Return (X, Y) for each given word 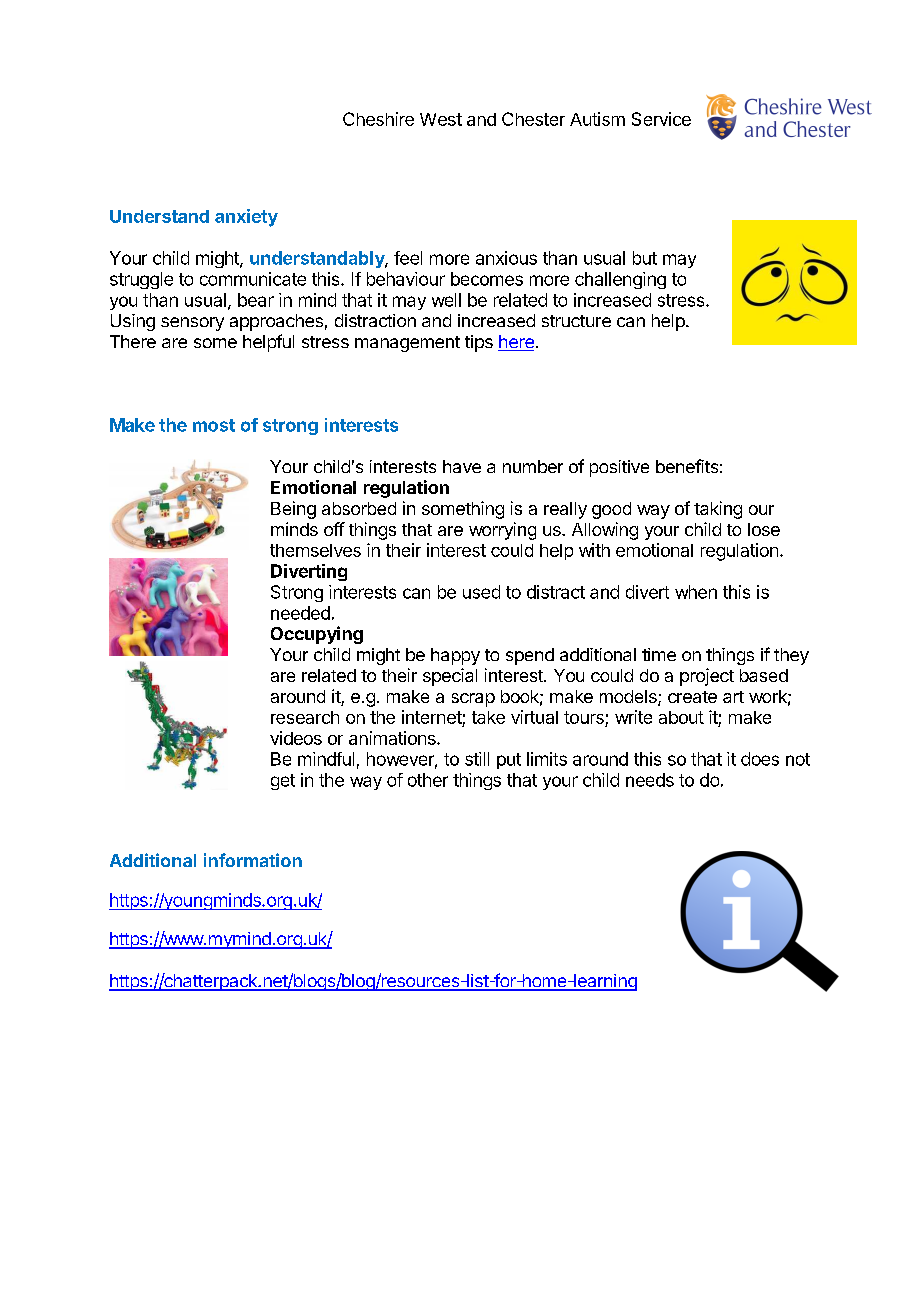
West (441, 119)
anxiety (246, 218)
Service (661, 119)
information (253, 860)
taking (718, 510)
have (462, 466)
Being (293, 510)
